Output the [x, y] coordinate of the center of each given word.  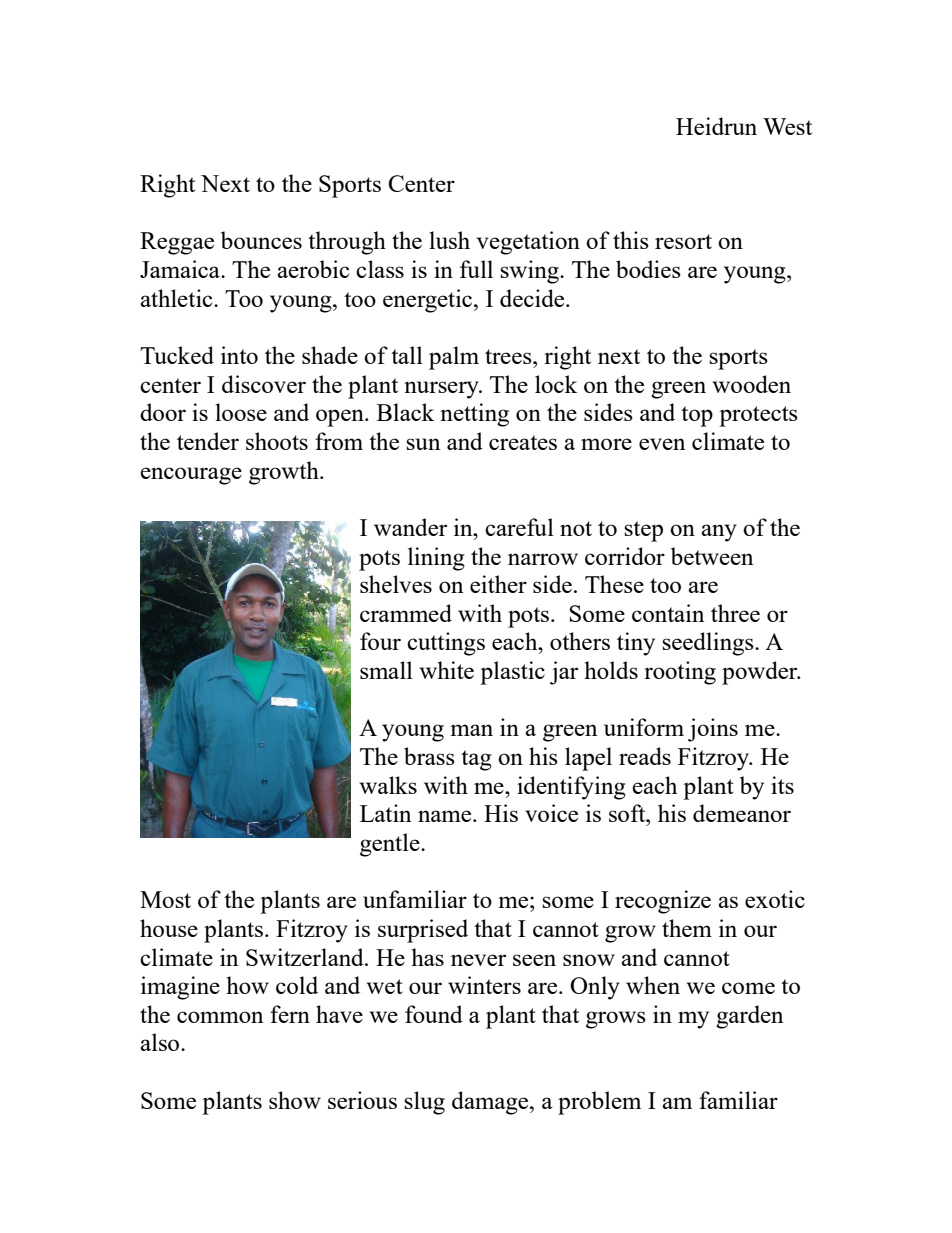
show [295, 1100]
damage [491, 1103]
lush [449, 240]
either [498, 584]
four [380, 641]
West [787, 126]
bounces [261, 240]
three [735, 613]
